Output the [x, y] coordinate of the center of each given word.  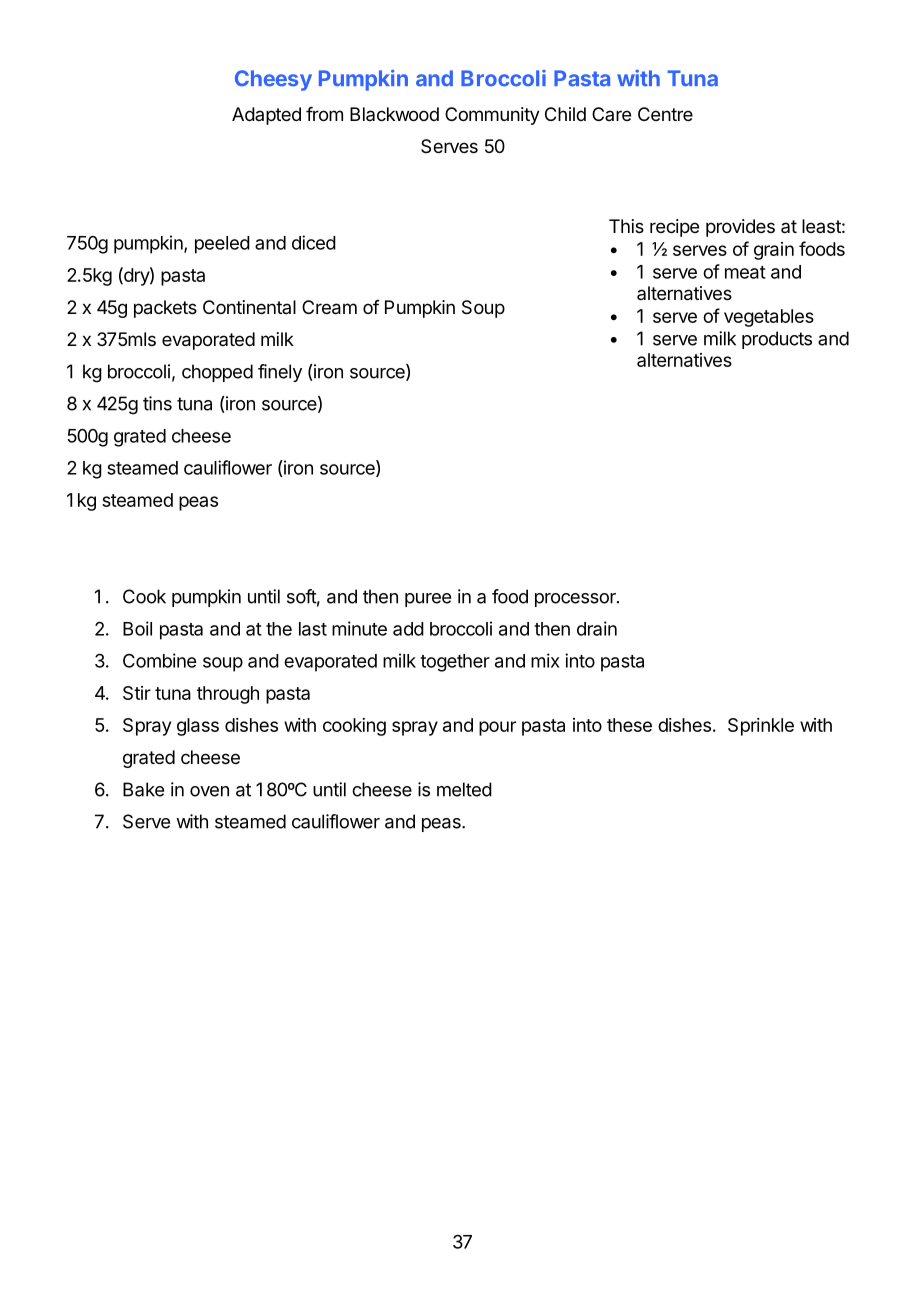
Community [492, 116]
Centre [665, 114]
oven [209, 791]
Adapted [266, 116]
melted [464, 789]
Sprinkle [761, 727]
